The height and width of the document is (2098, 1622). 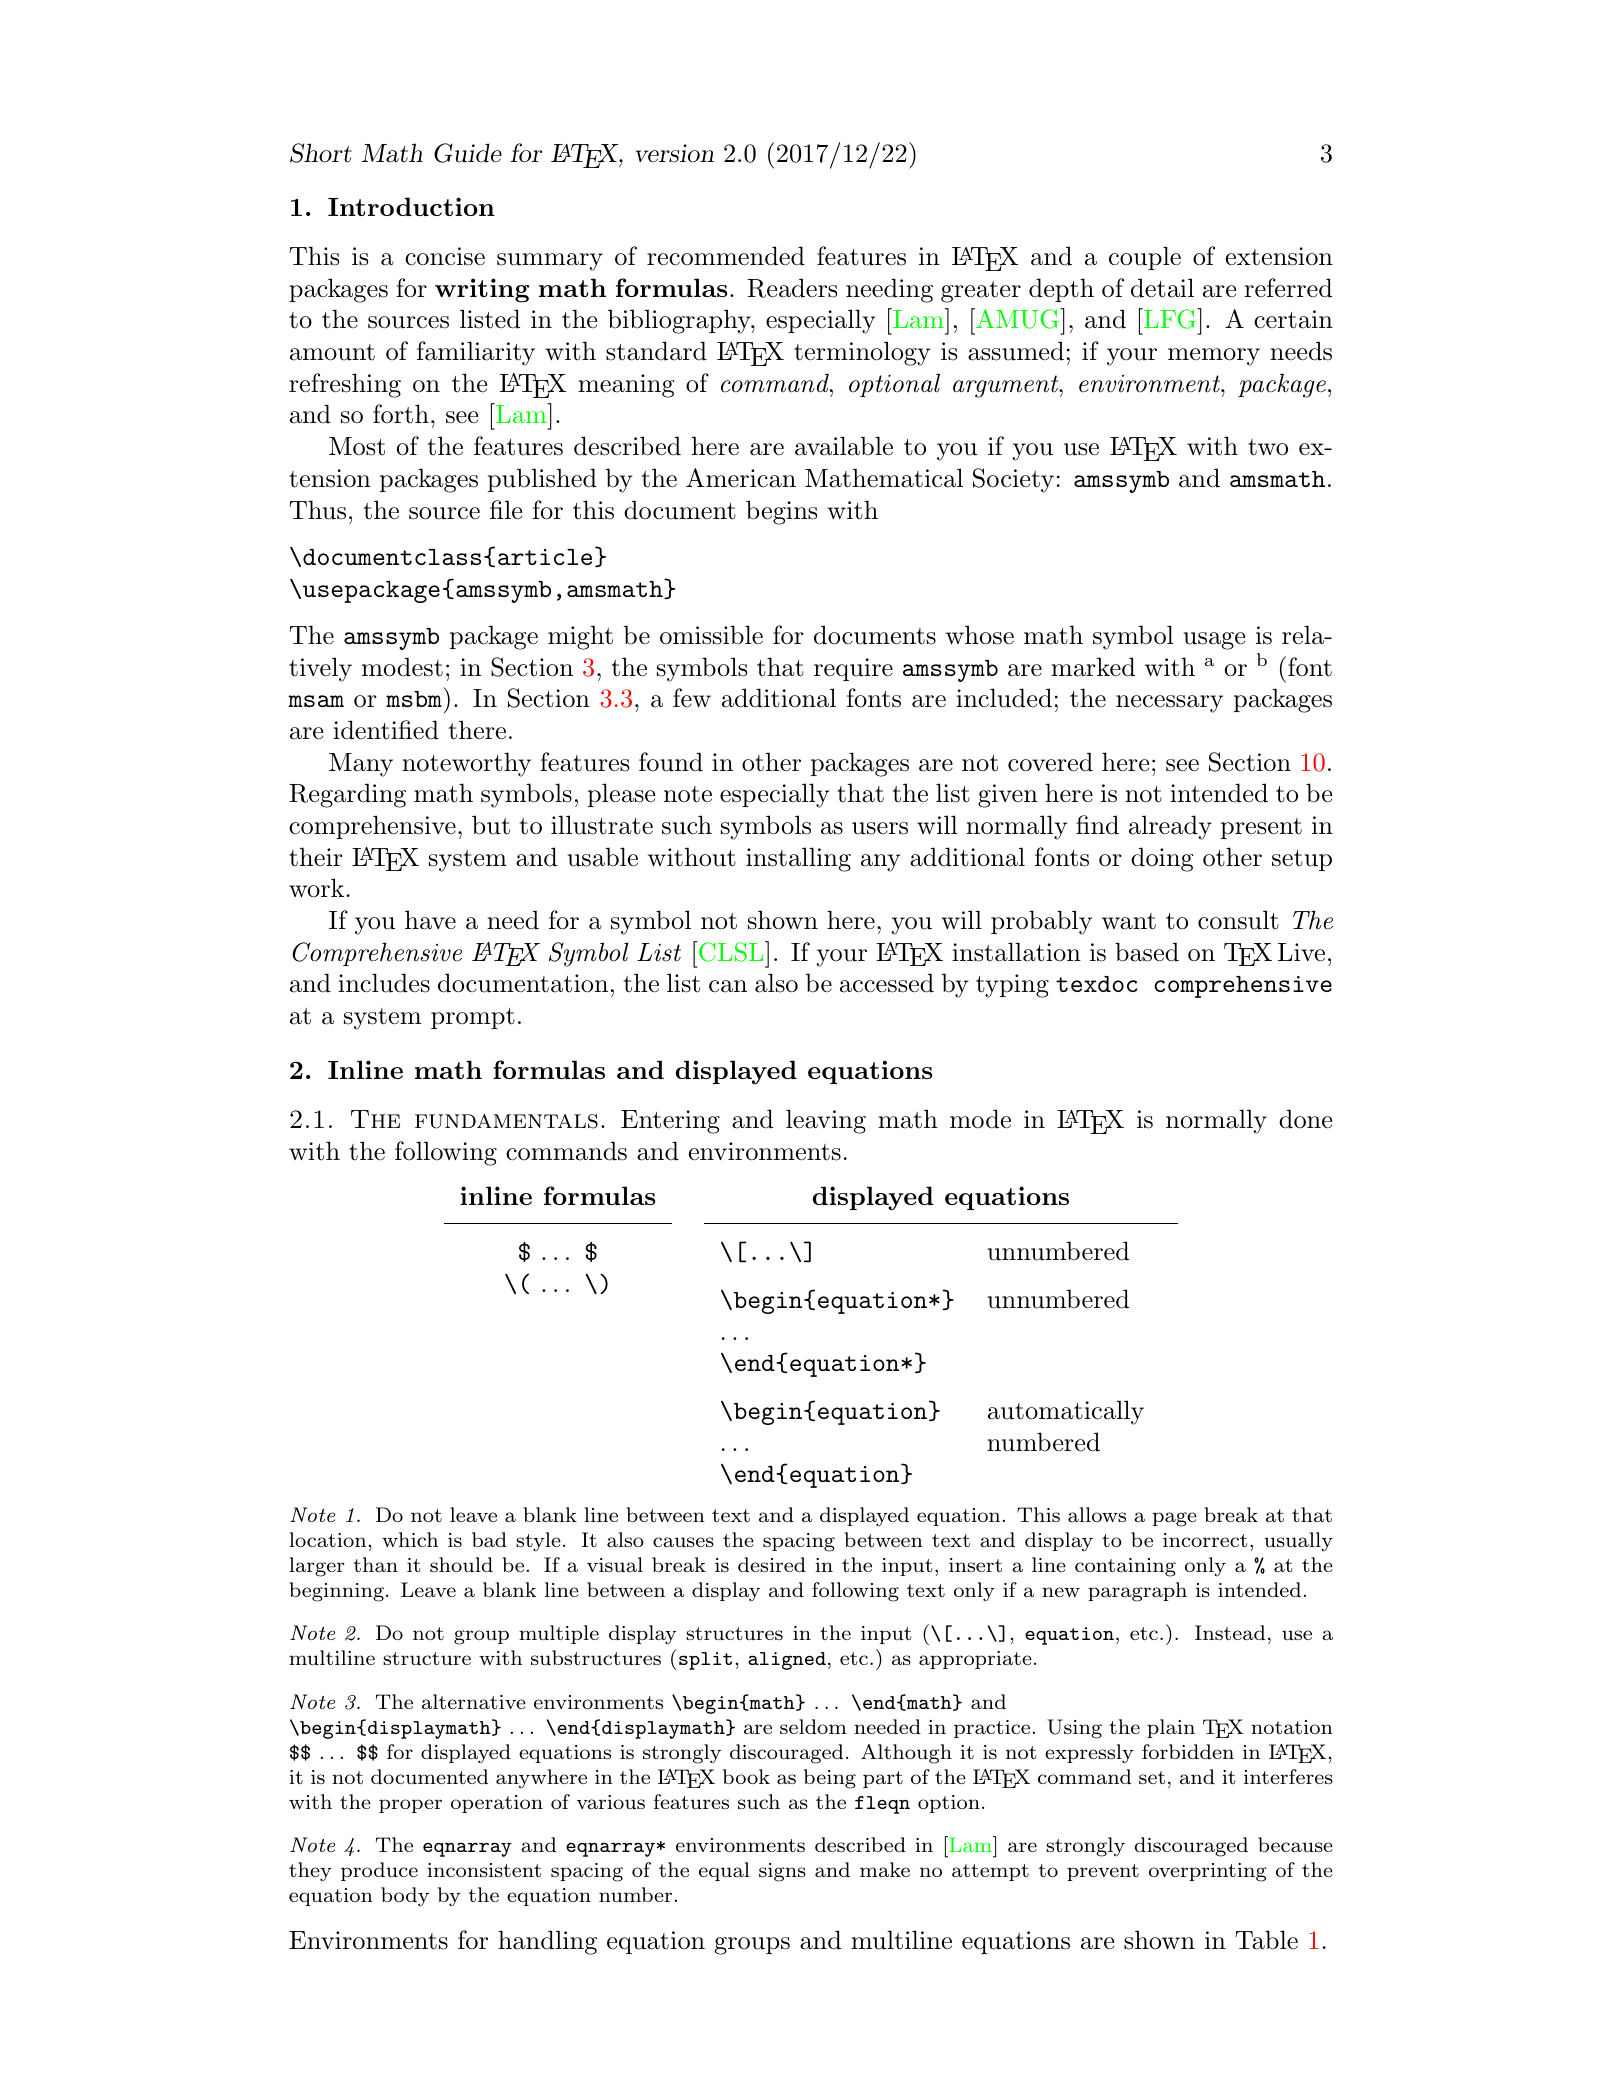 What do you see at coordinates (1214, 641) in the document?
I see `usage` at bounding box center [1214, 641].
